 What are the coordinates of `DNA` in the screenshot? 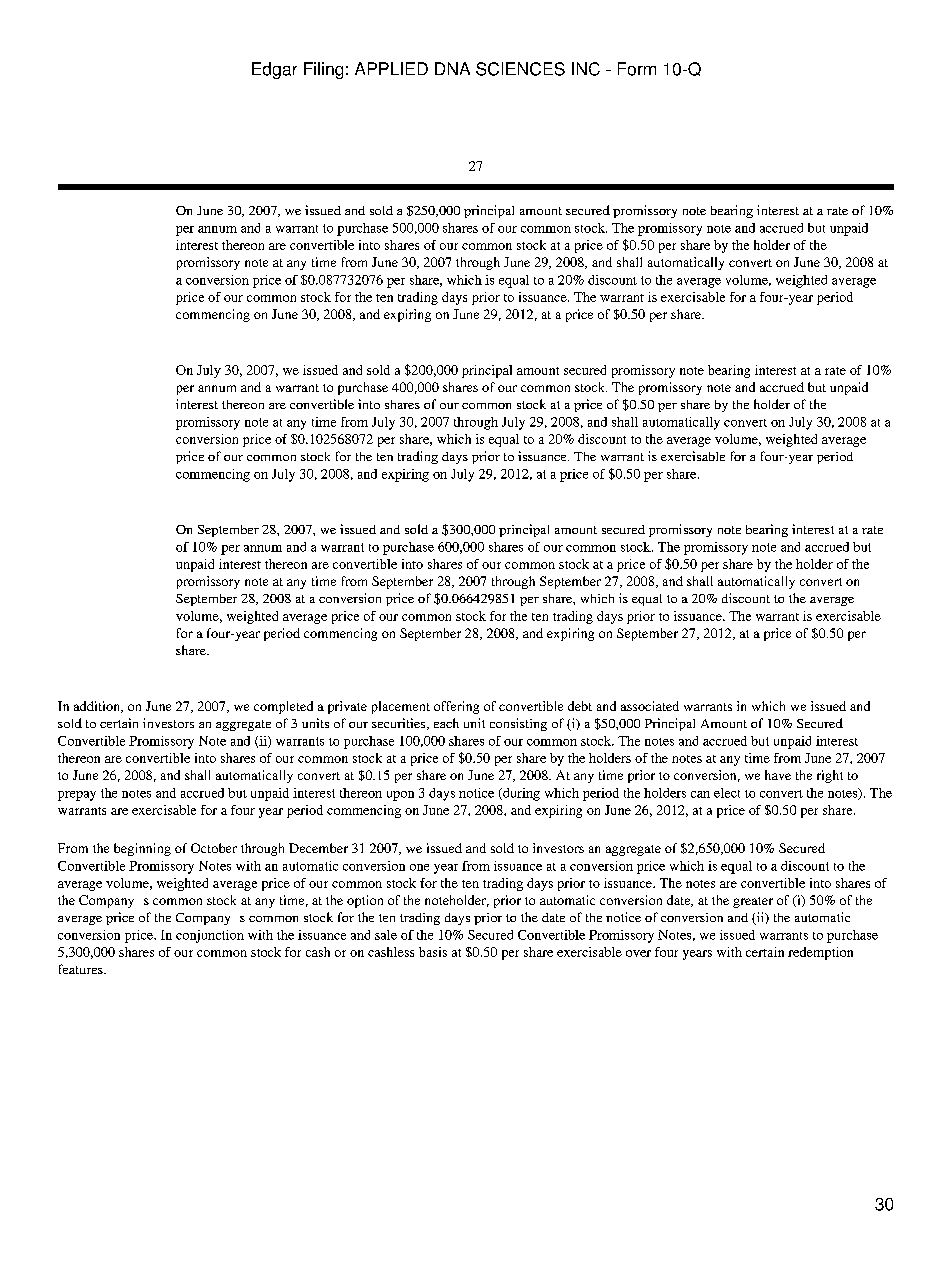 It's located at (452, 68).
